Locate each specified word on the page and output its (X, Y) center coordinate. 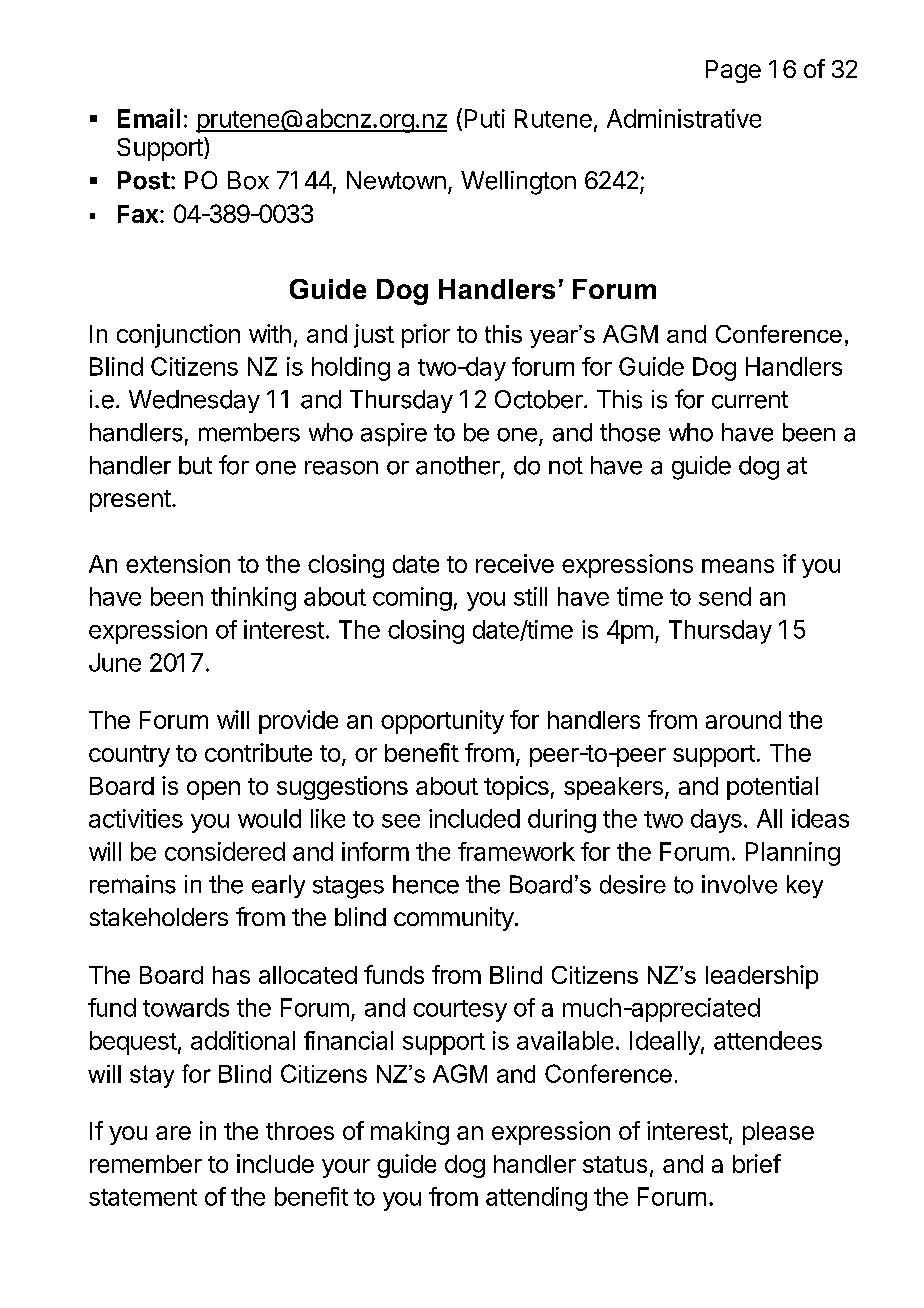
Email (149, 118)
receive (515, 563)
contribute (258, 752)
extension (178, 563)
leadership (762, 977)
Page (733, 71)
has (231, 975)
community (454, 919)
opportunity (442, 722)
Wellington (518, 183)
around (743, 720)
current (750, 400)
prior (426, 336)
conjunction (178, 336)
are (173, 1133)
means (738, 566)
